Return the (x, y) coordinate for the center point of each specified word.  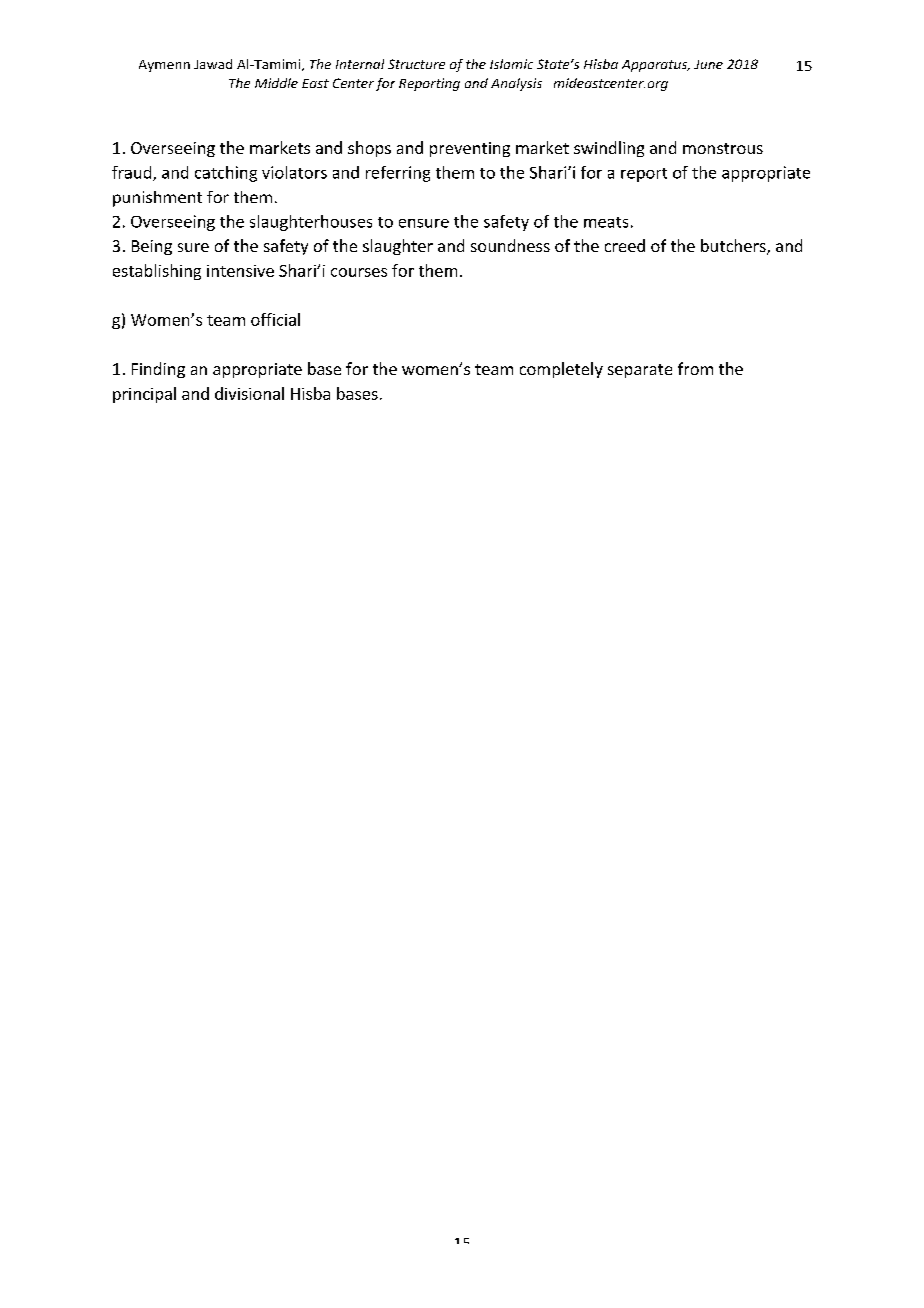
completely (561, 370)
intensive (240, 271)
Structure (416, 64)
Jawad (213, 64)
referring (398, 174)
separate (640, 371)
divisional (249, 393)
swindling (609, 149)
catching (226, 174)
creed (625, 245)
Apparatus (655, 66)
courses (359, 272)
